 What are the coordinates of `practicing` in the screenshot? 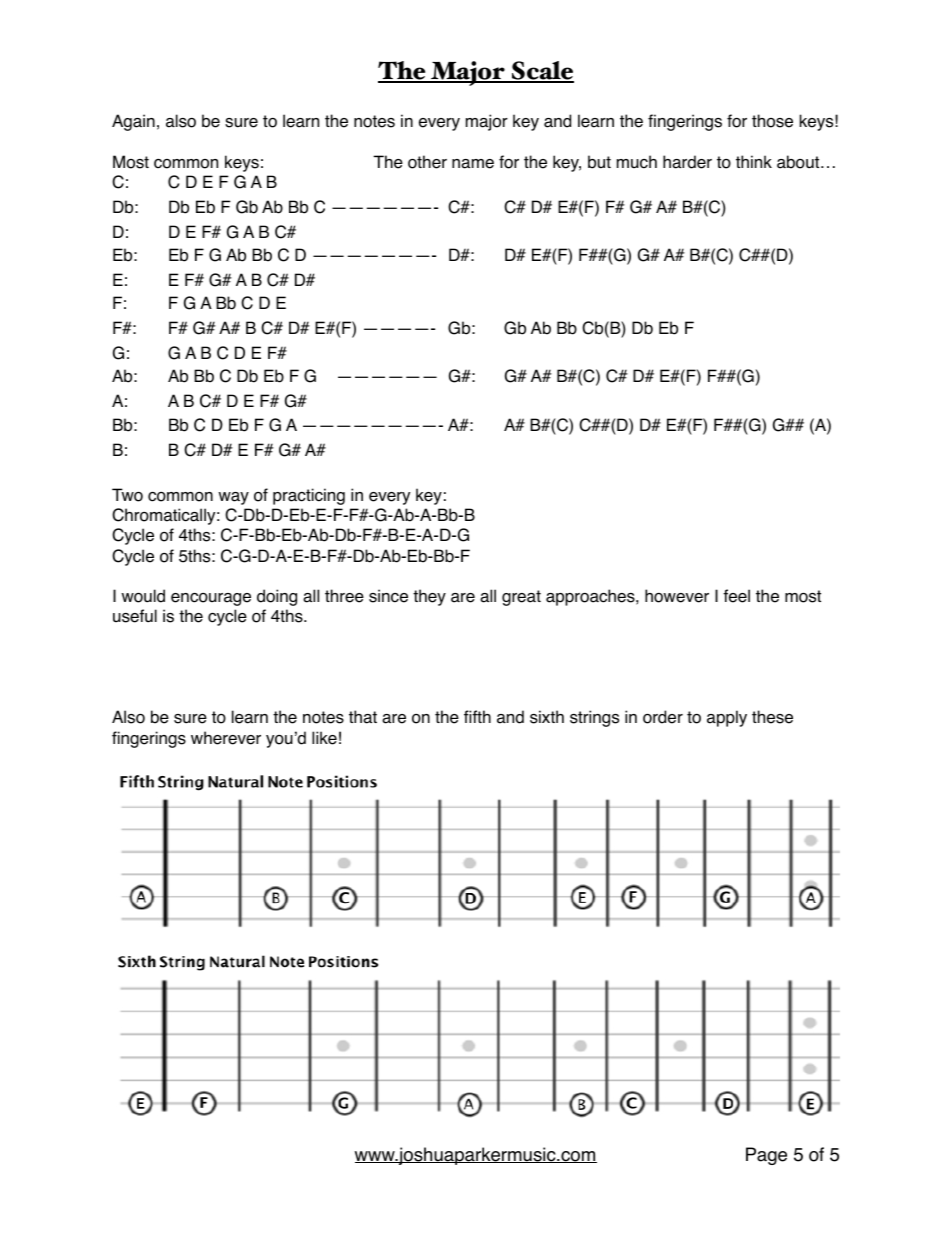 It's located at (309, 496).
